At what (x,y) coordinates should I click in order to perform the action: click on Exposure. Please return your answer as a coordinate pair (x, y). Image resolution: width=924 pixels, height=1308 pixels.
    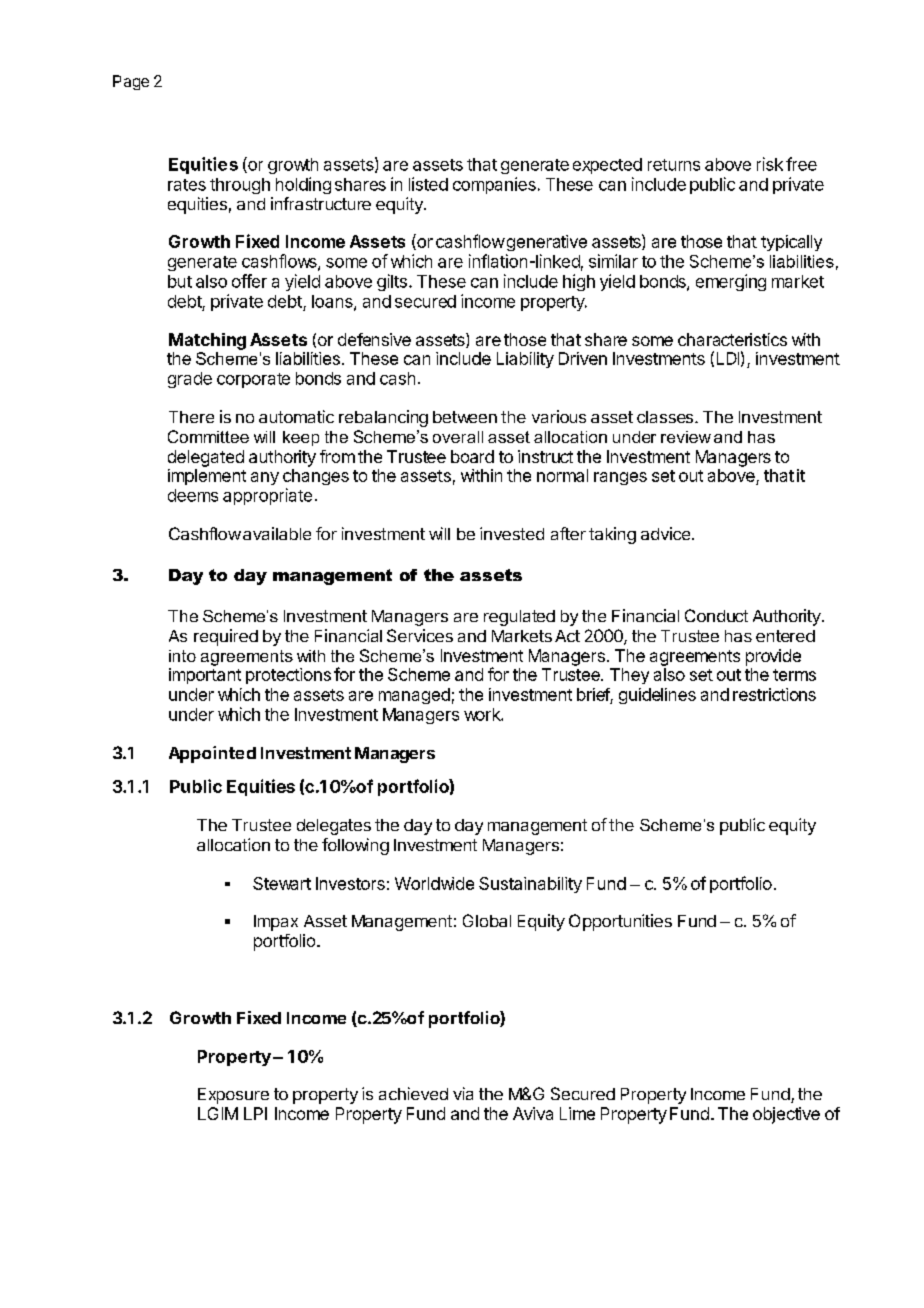
    Looking at the image, I should click on (233, 1096).
